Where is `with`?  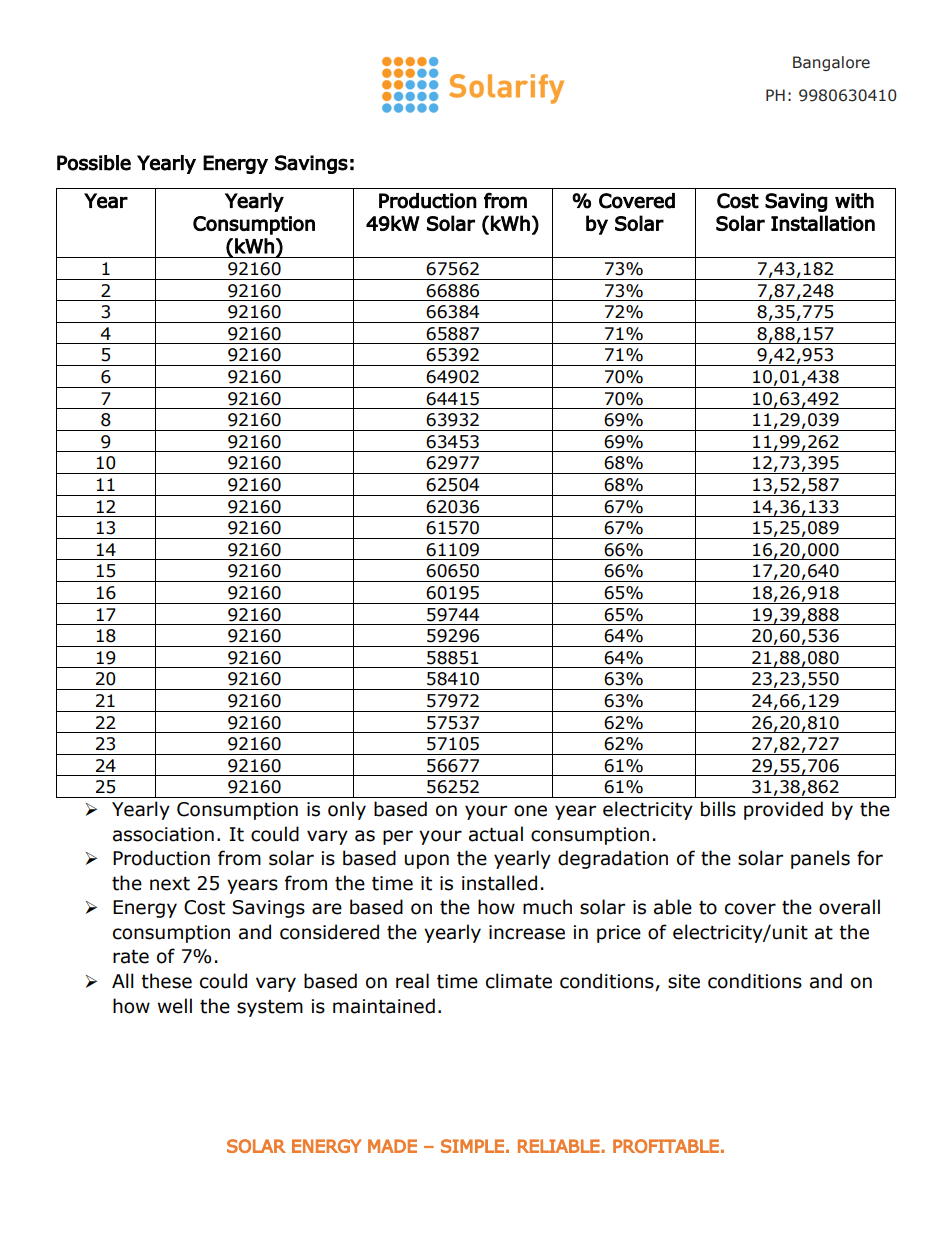 with is located at coordinates (854, 201).
